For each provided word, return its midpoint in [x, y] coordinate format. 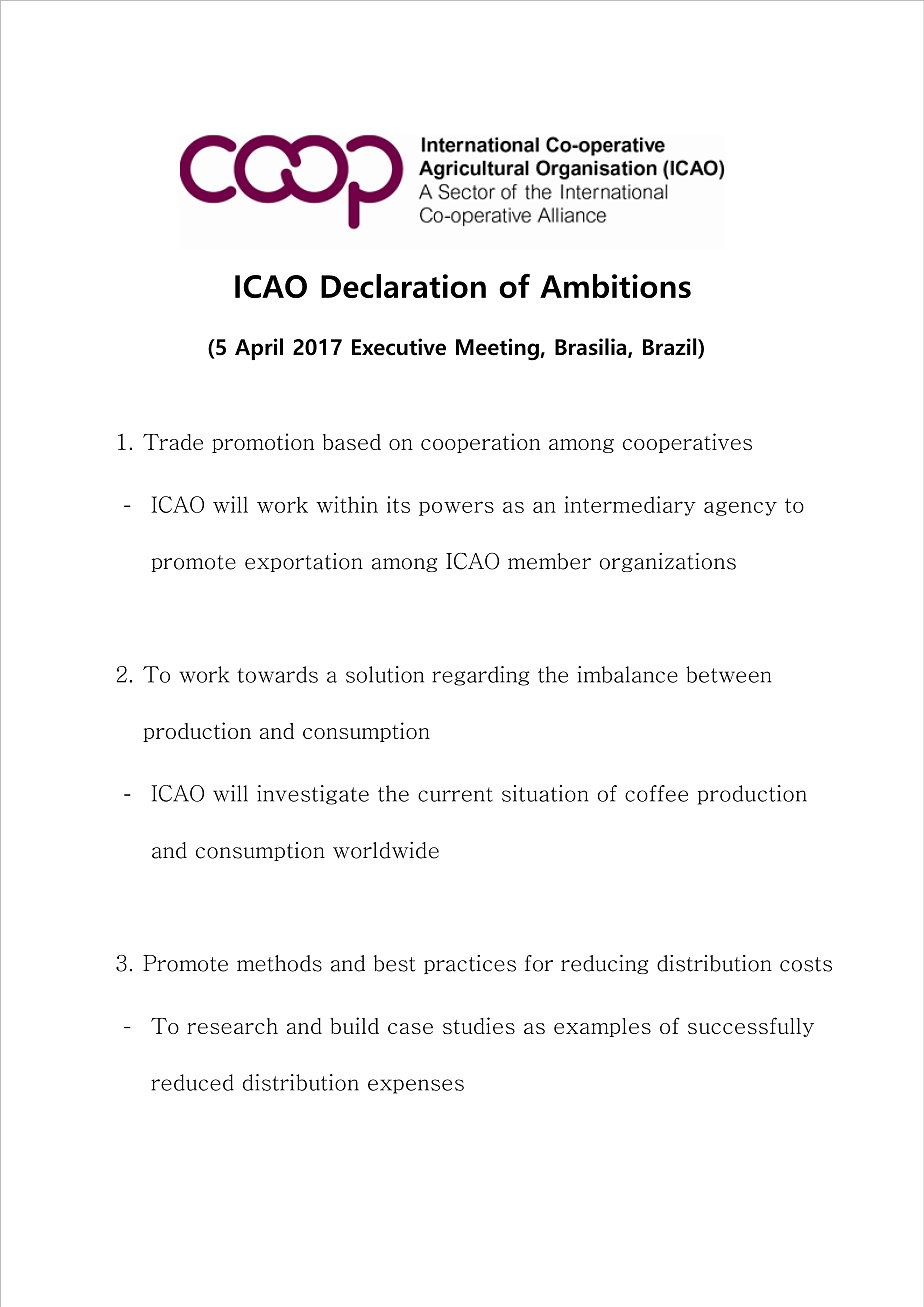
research [232, 1026]
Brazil [671, 348]
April [259, 349]
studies [479, 1025]
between [728, 674]
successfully [751, 1027]
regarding [481, 676]
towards [277, 674]
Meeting [497, 349]
